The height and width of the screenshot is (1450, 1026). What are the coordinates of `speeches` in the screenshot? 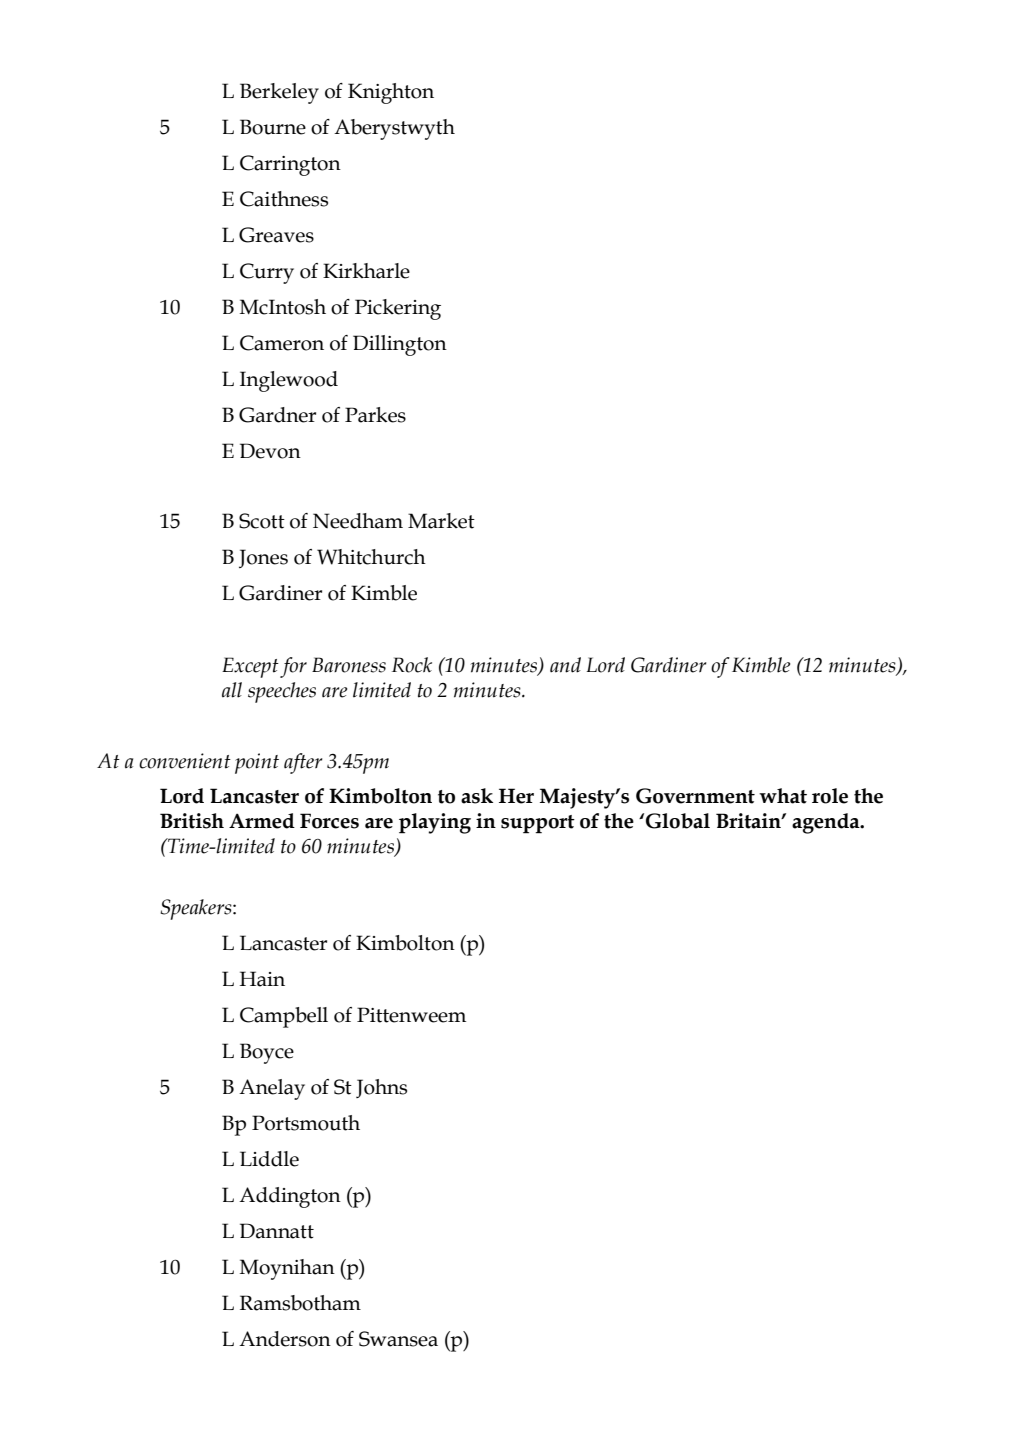 It's located at (282, 692).
